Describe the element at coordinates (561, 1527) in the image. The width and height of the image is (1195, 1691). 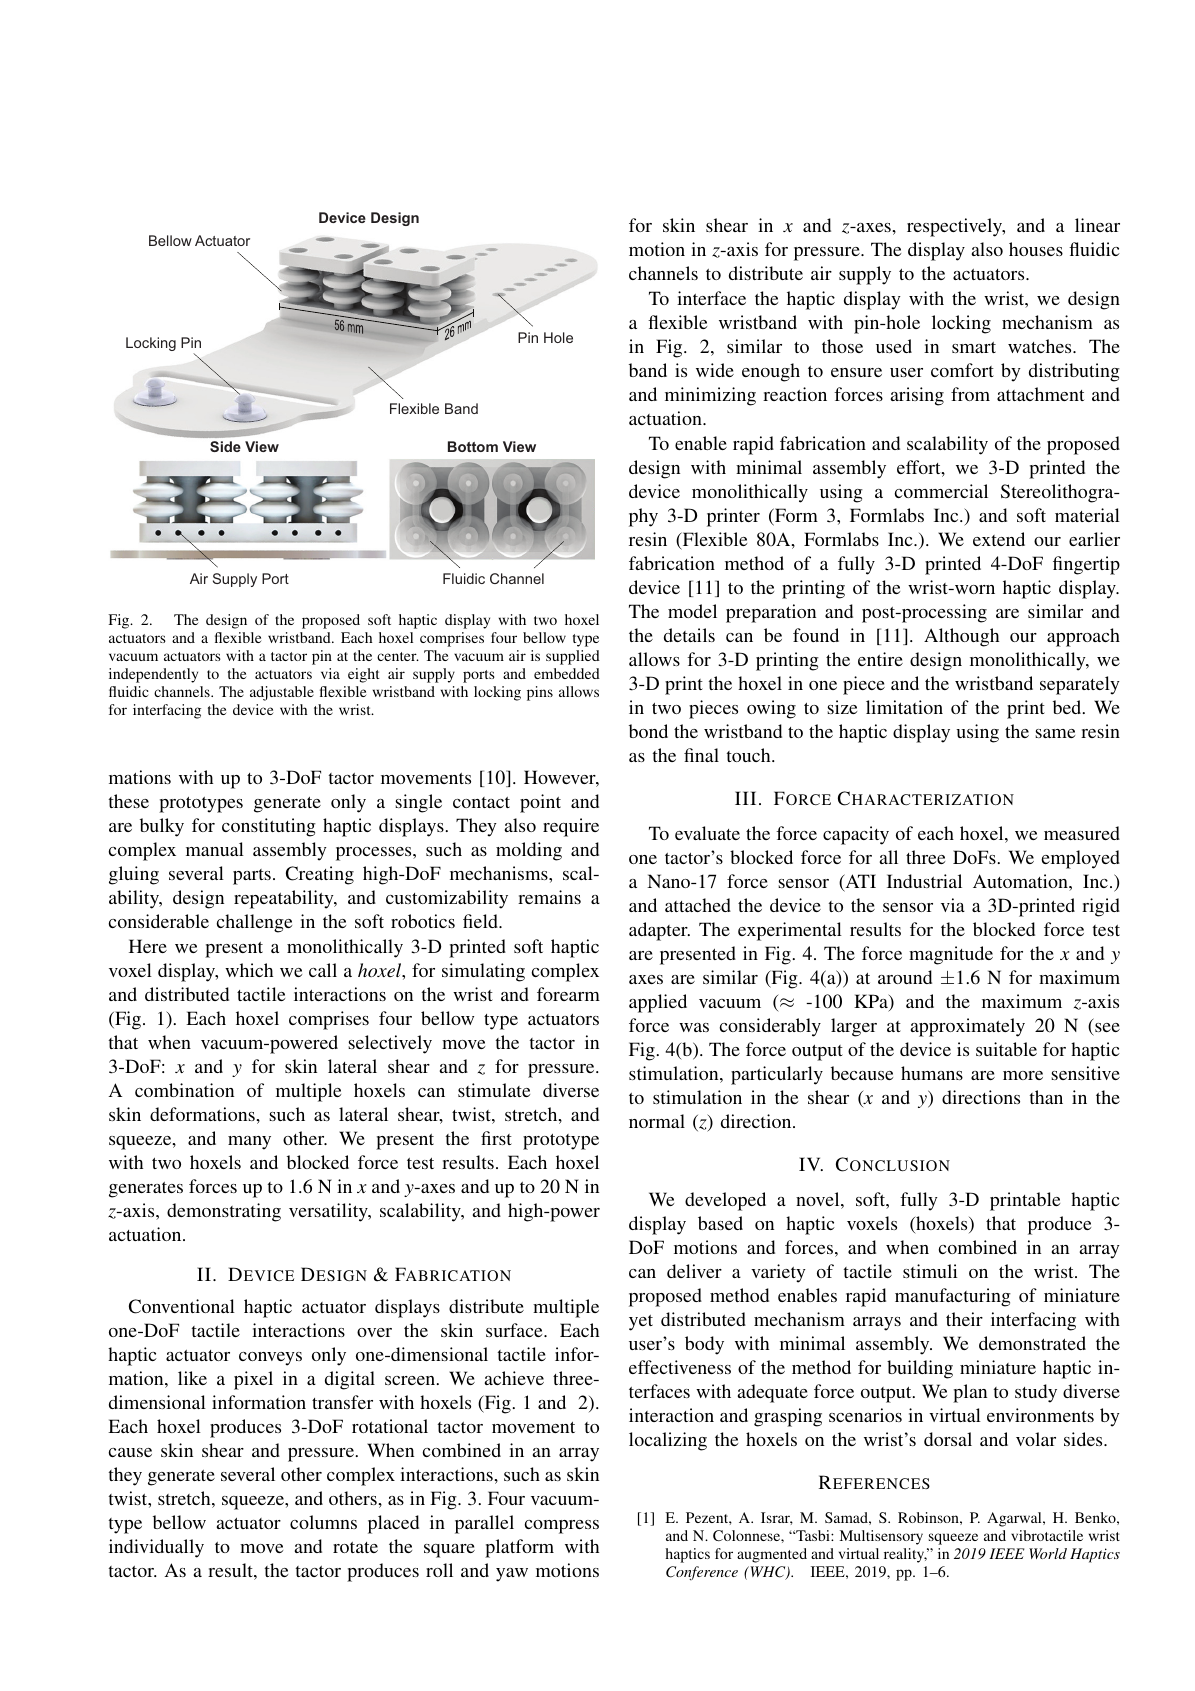
I see `compress` at that location.
